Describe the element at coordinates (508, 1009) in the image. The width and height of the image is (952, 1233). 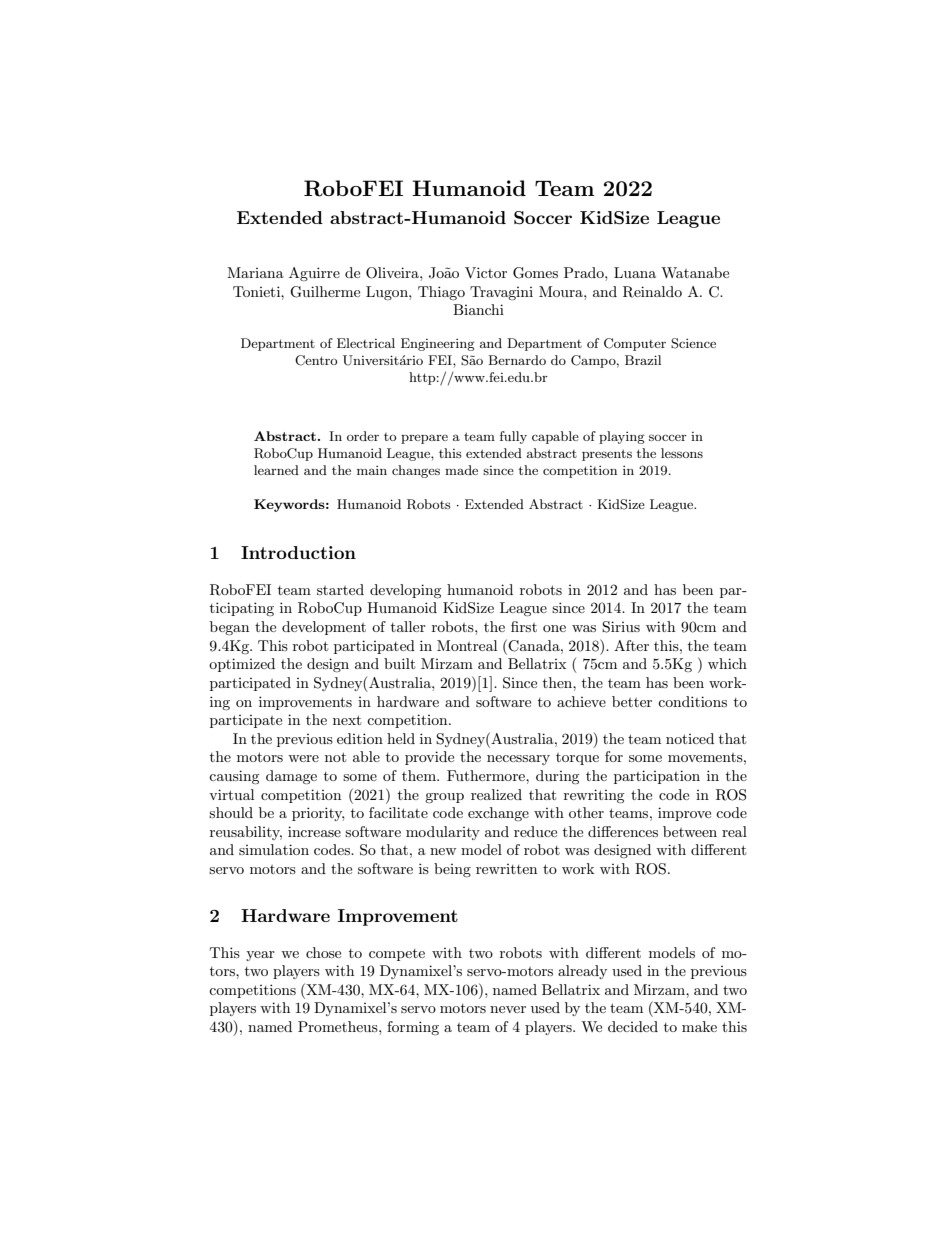
I see `never` at that location.
